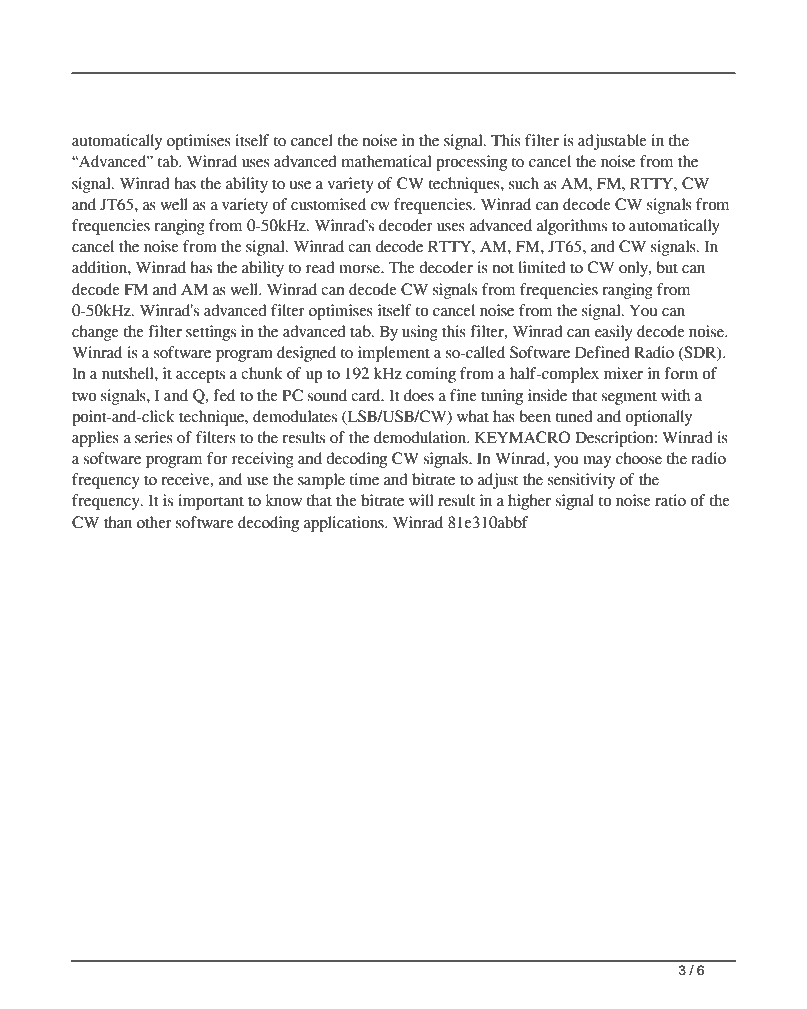  What do you see at coordinates (386, 161) in the image?
I see `mathematical` at bounding box center [386, 161].
